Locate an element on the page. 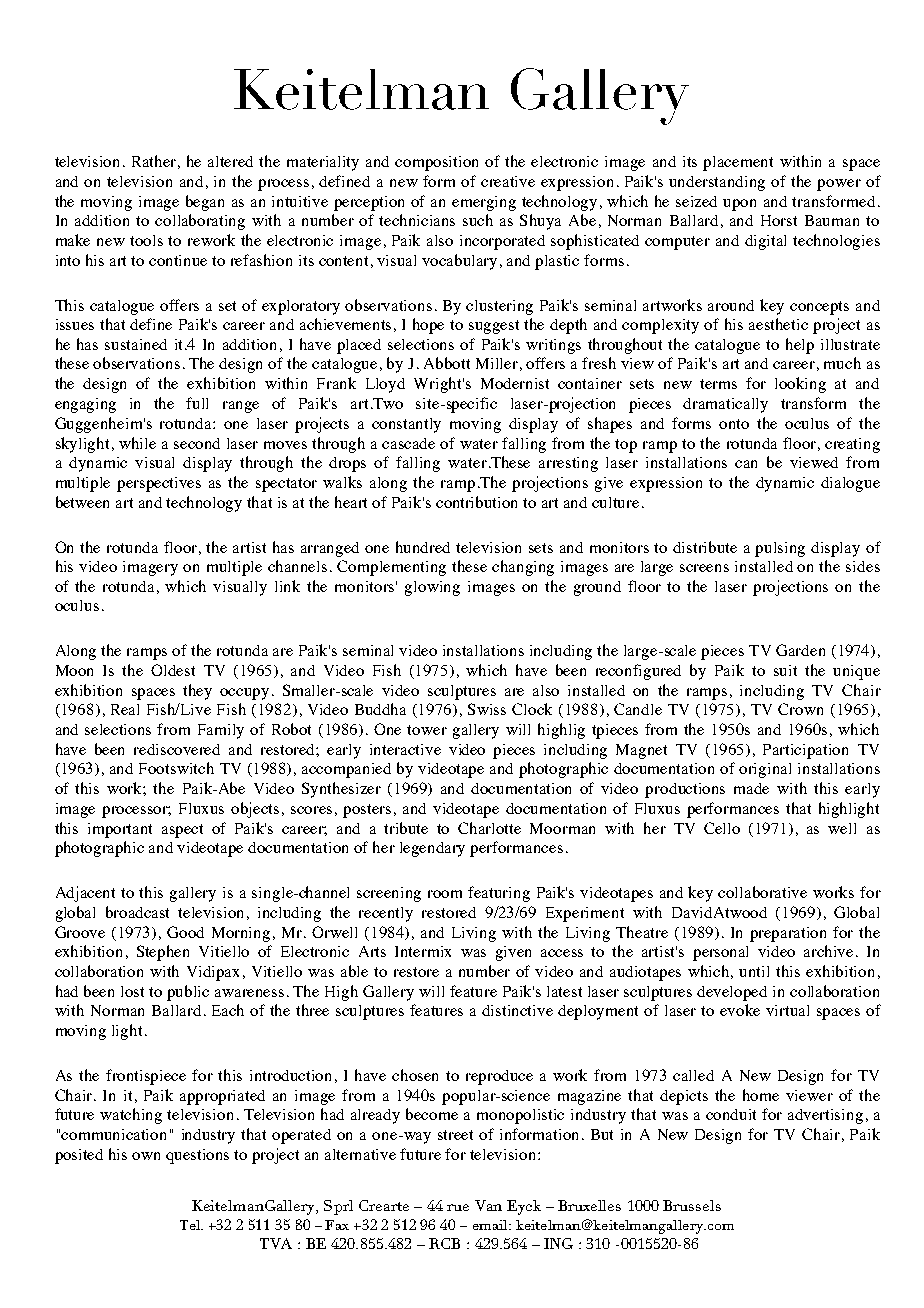  virtual is located at coordinates (787, 1010).
